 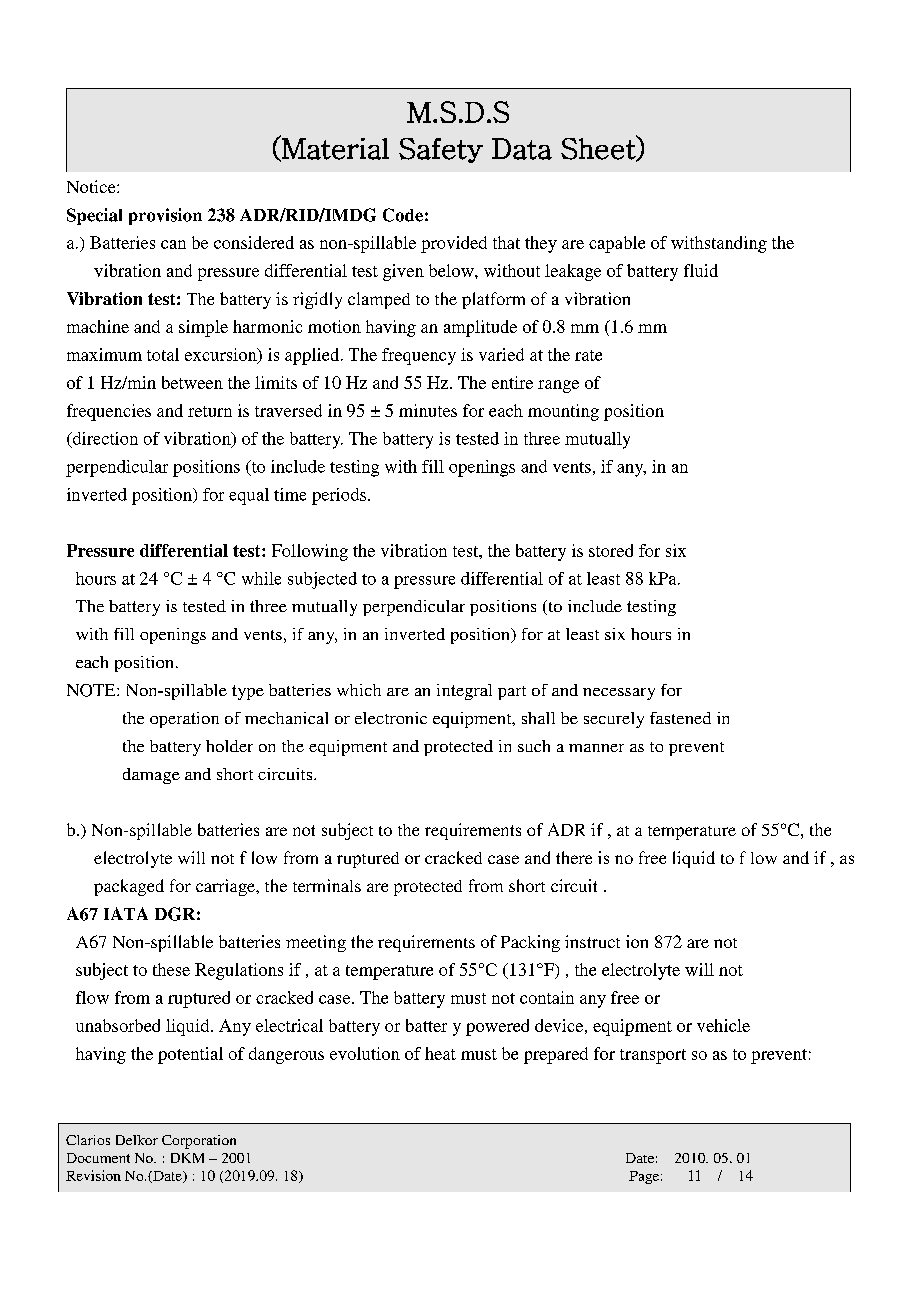 I want to click on Corporation, so click(x=199, y=1142).
